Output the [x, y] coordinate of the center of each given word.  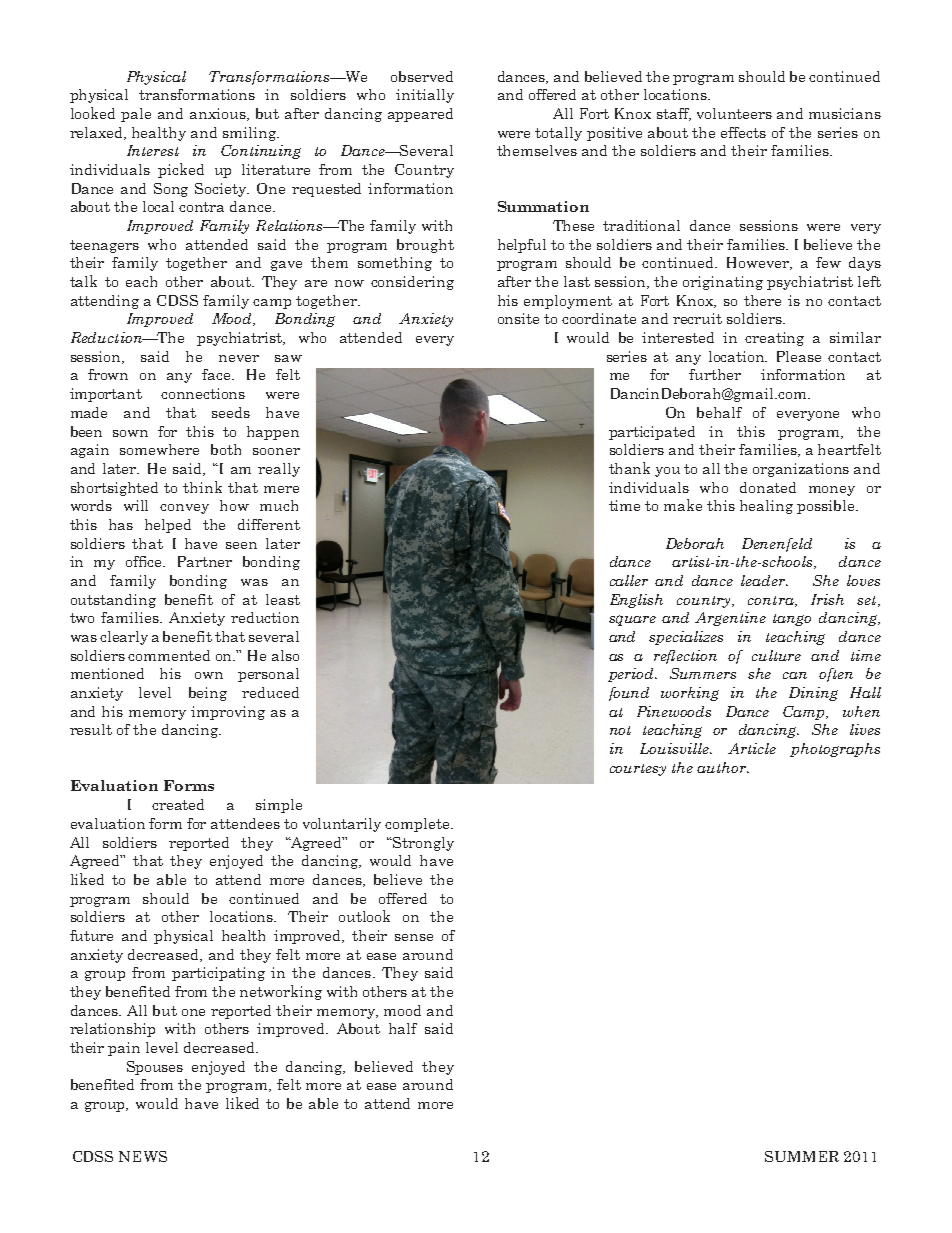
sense [414, 937]
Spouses [155, 1068]
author [722, 767]
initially [425, 96]
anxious [219, 114]
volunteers [734, 113]
